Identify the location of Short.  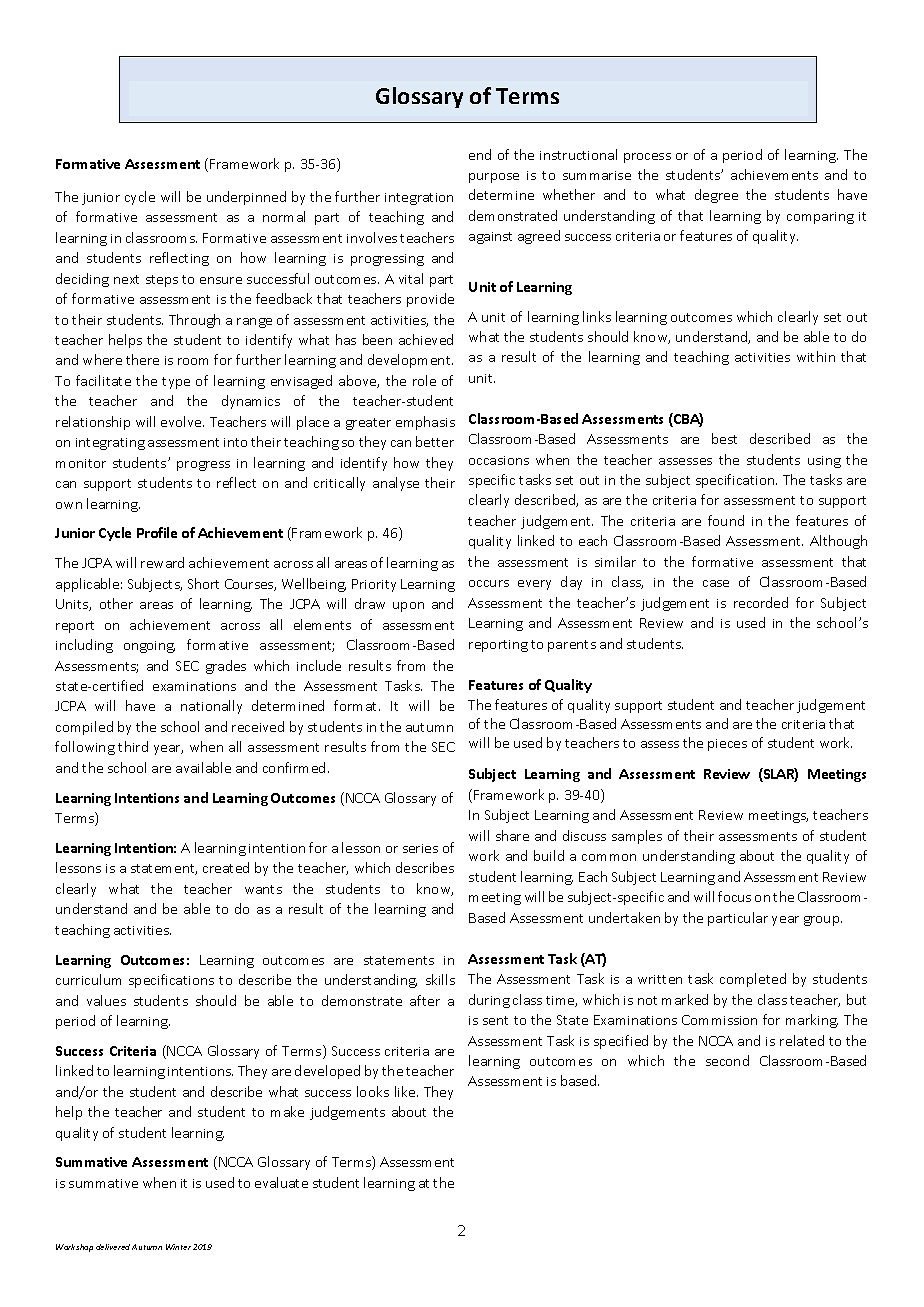
(203, 583).
